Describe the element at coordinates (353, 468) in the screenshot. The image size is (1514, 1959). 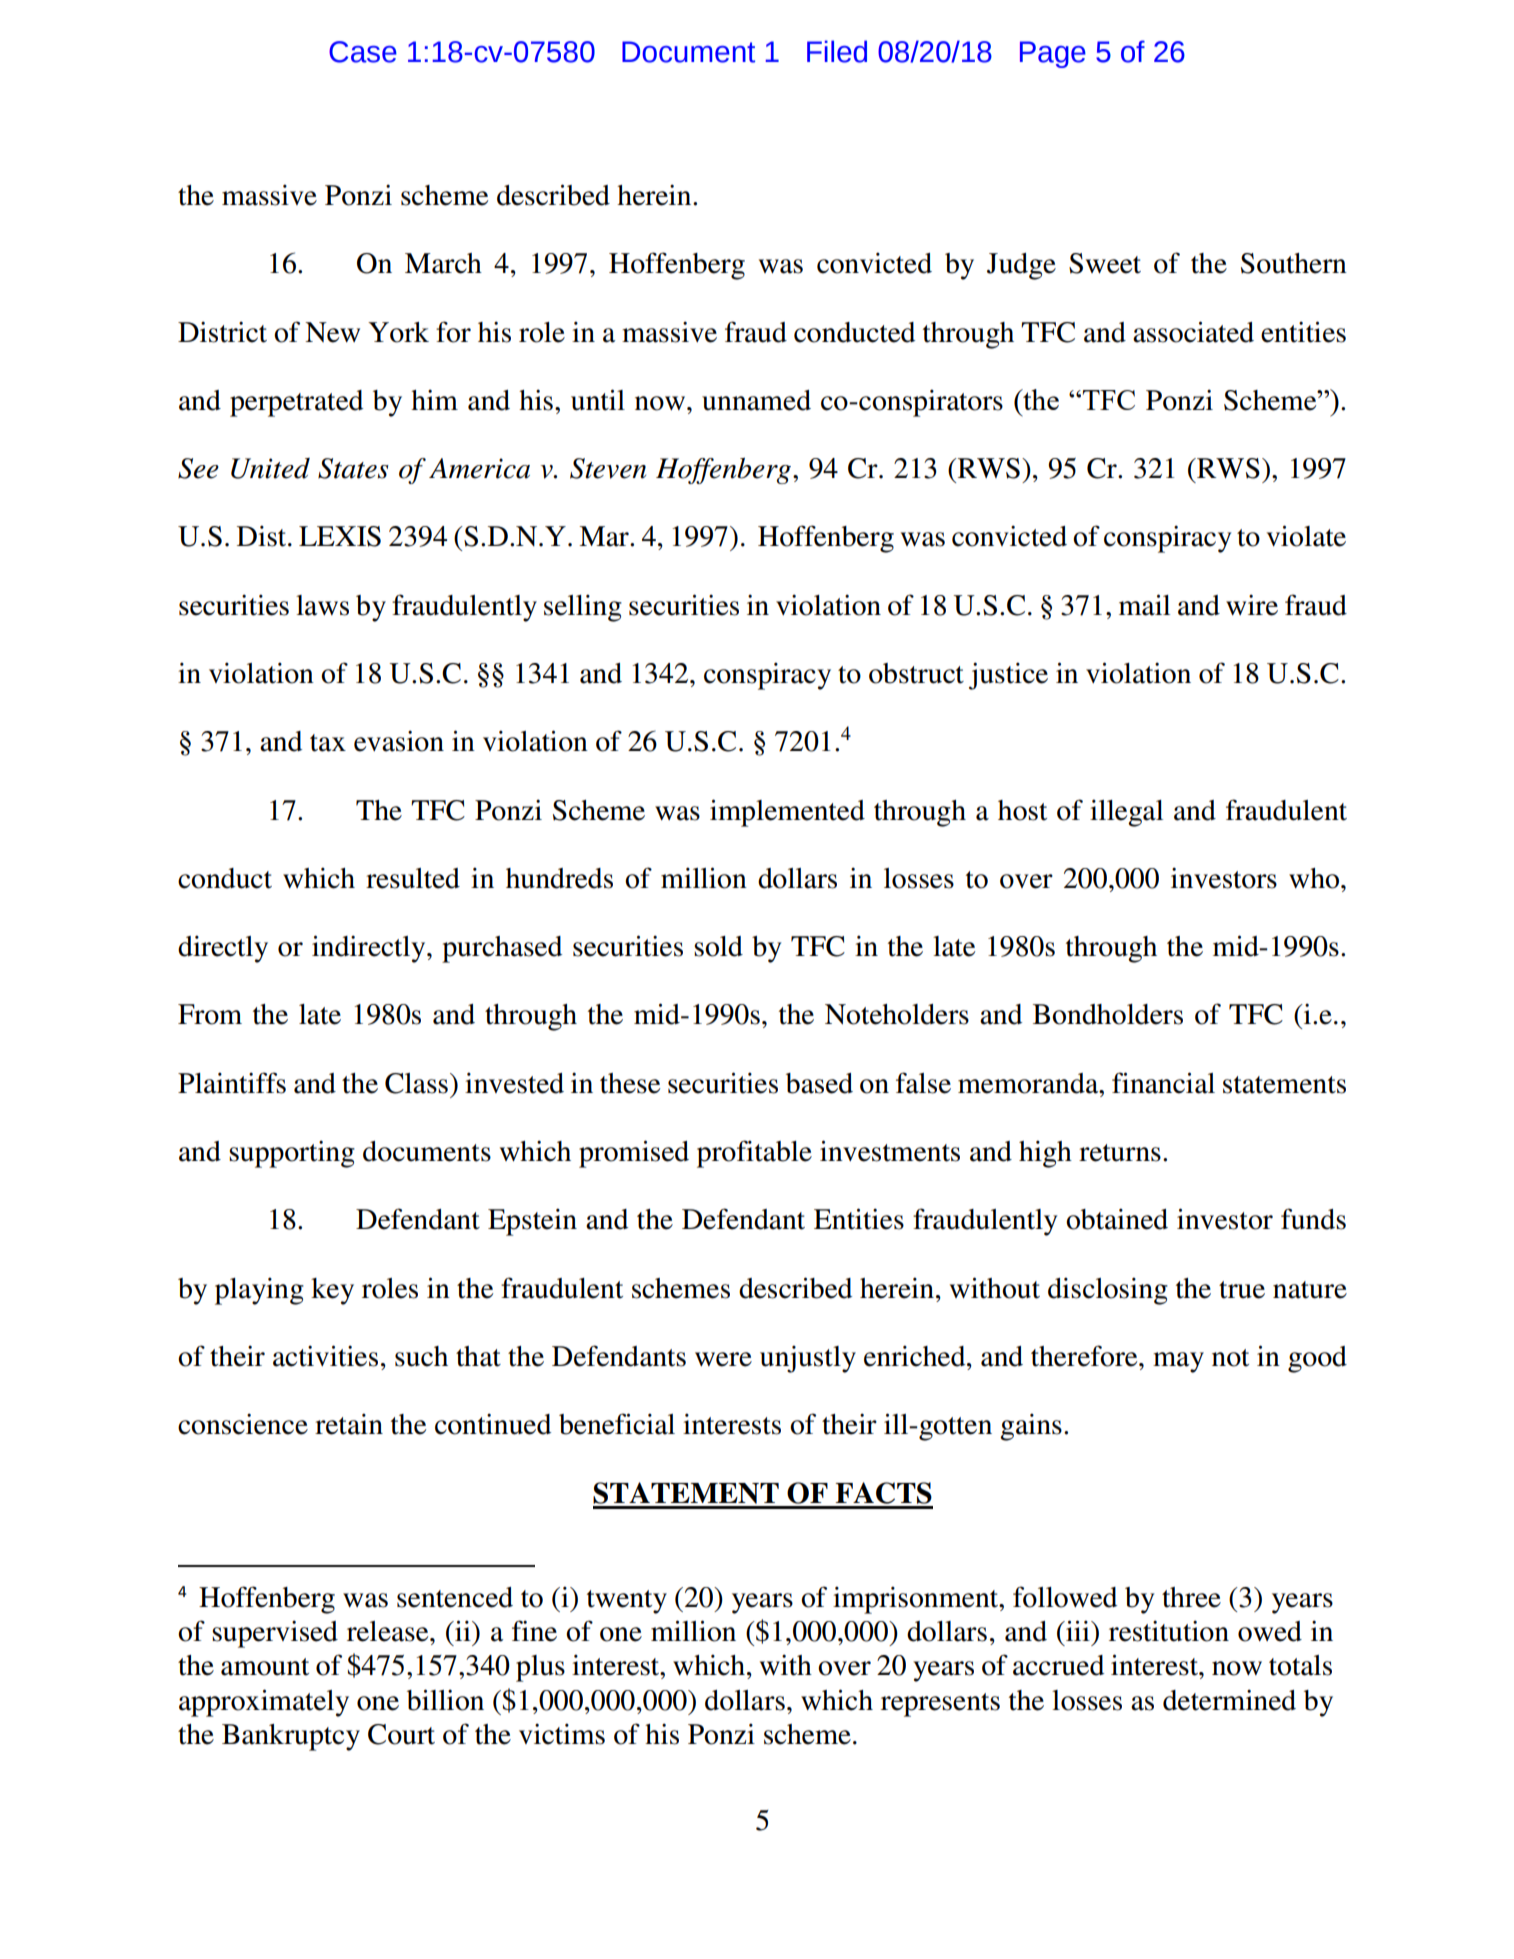
I see `States` at that location.
